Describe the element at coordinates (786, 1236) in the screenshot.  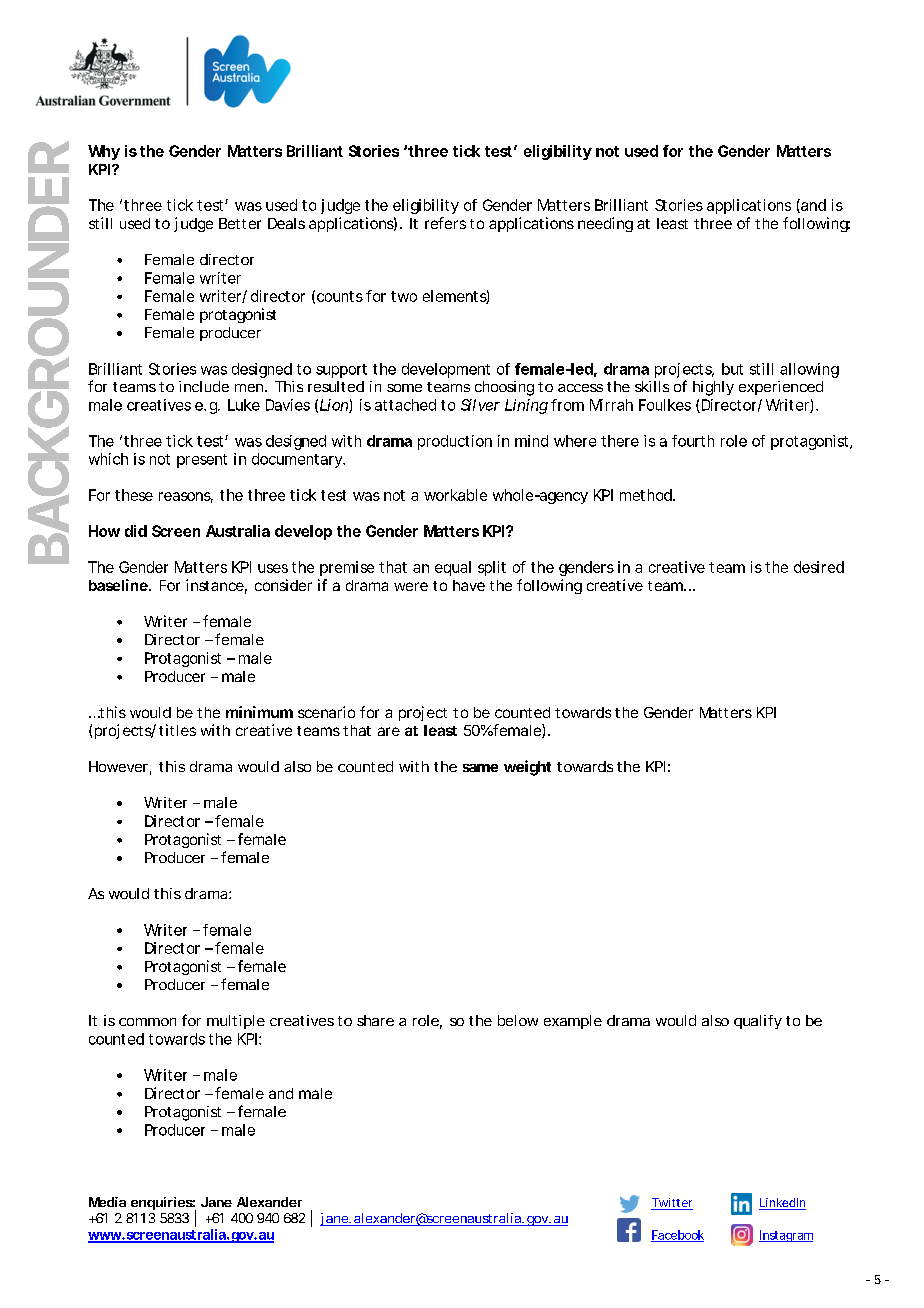
I see `Instagram` at that location.
